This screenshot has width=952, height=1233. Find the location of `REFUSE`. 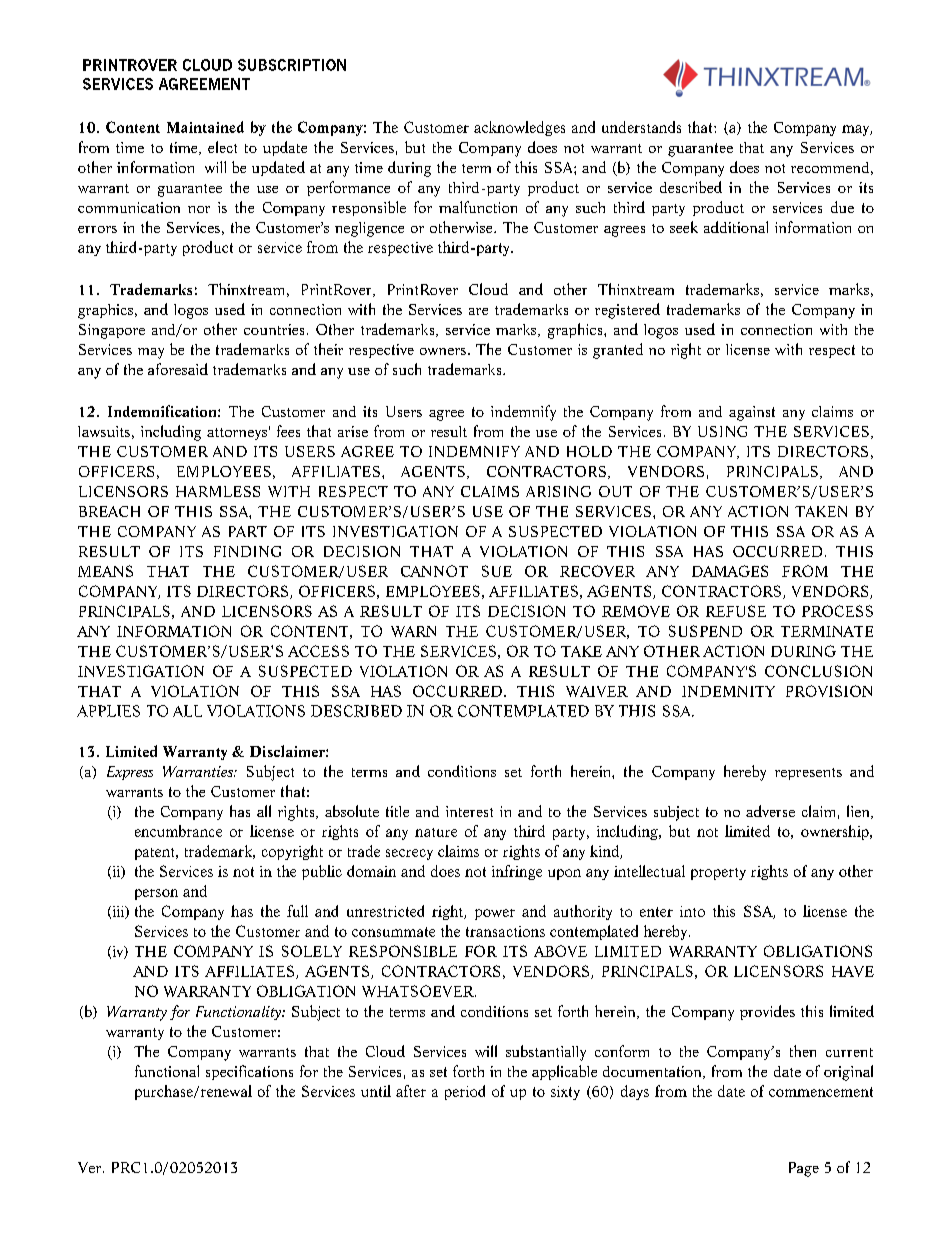

REFUSE is located at coordinates (736, 611).
